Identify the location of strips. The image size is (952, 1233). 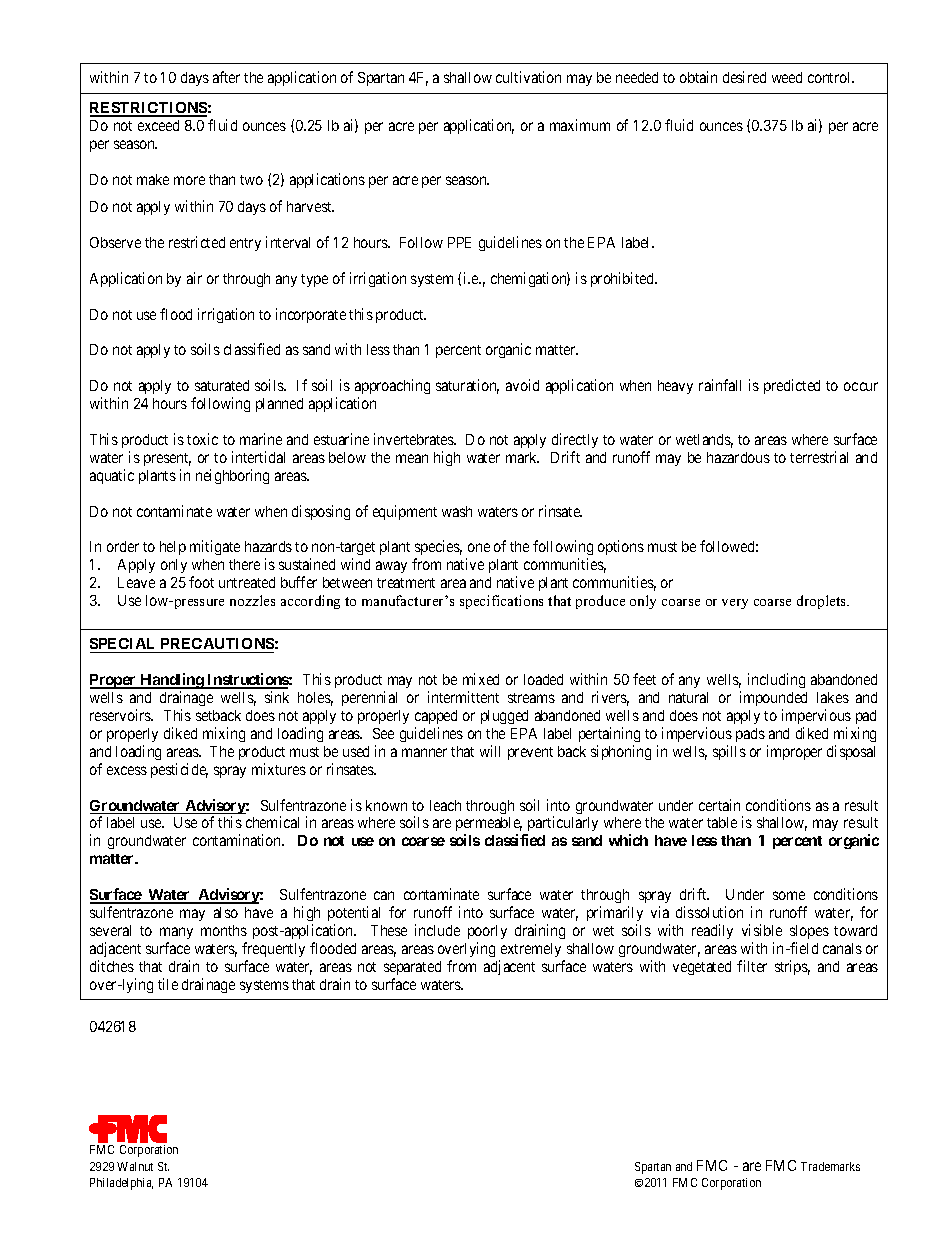
(792, 967).
